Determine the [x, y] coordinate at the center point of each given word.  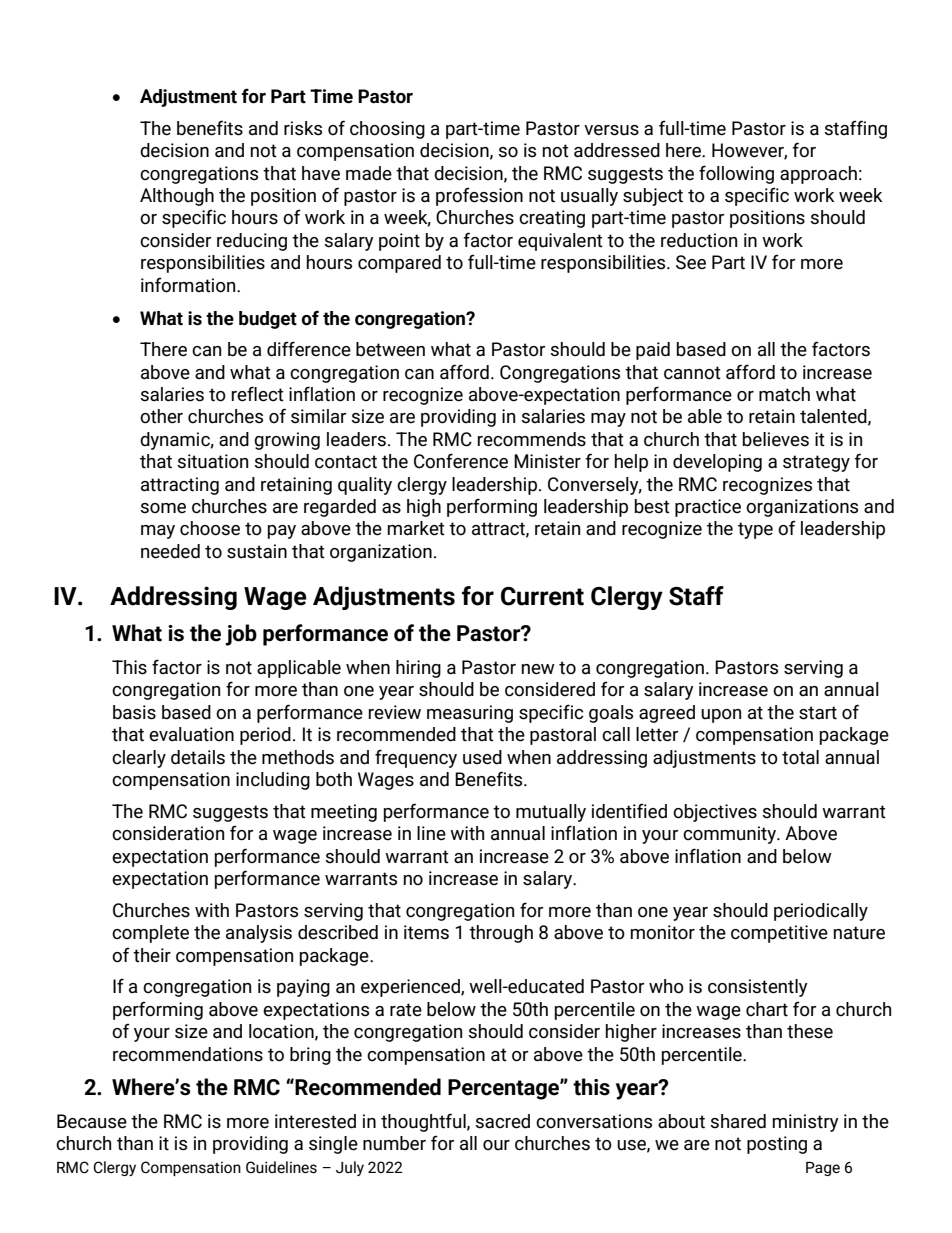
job [241, 635]
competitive [779, 934]
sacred [502, 1121]
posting [777, 1145]
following [736, 174]
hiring [418, 669]
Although [177, 197]
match [784, 394]
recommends [532, 439]
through [501, 934]
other [161, 416]
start [818, 713]
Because [92, 1121]
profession [479, 196]
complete [150, 934]
